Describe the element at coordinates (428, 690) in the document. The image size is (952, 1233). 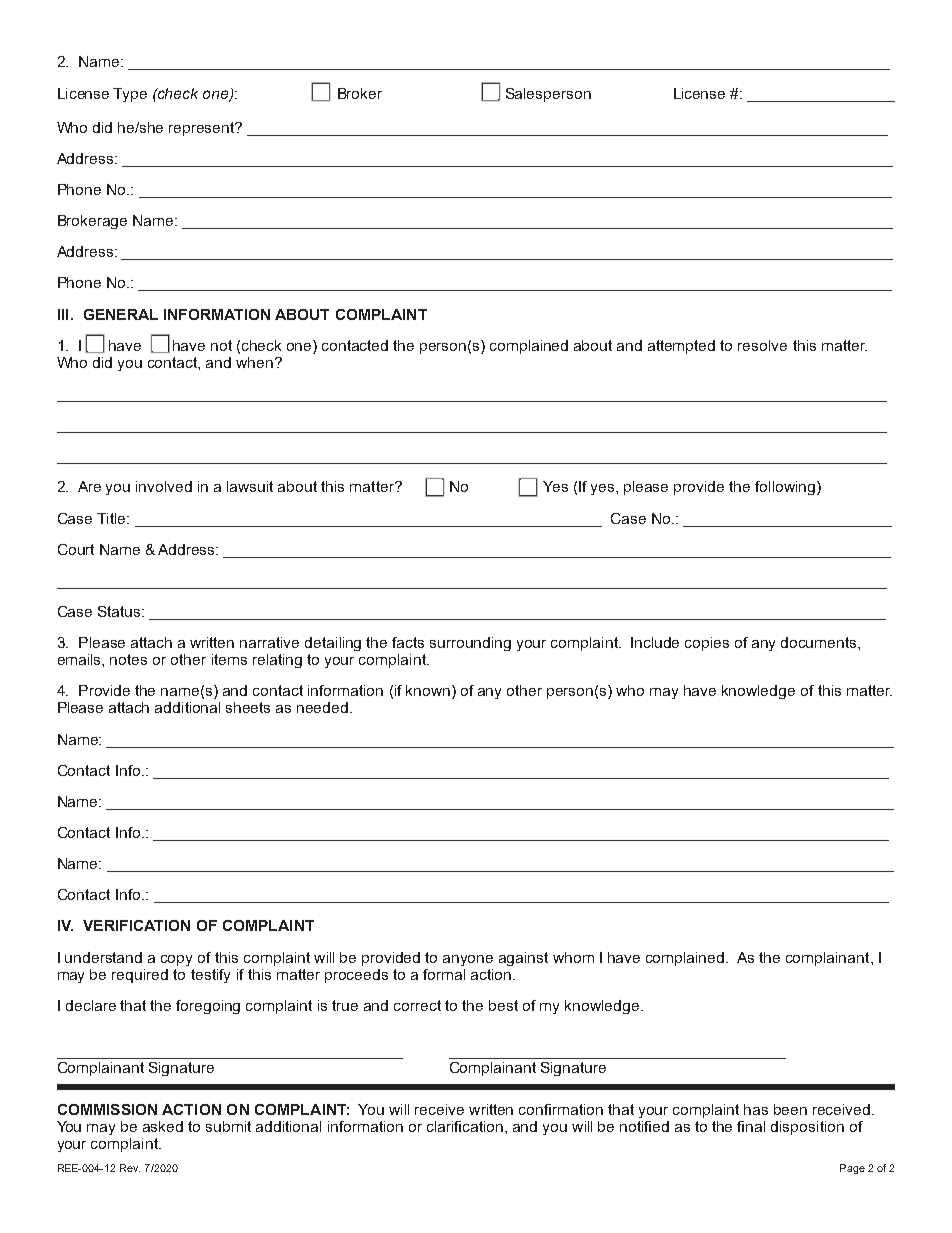
I see `known` at that location.
